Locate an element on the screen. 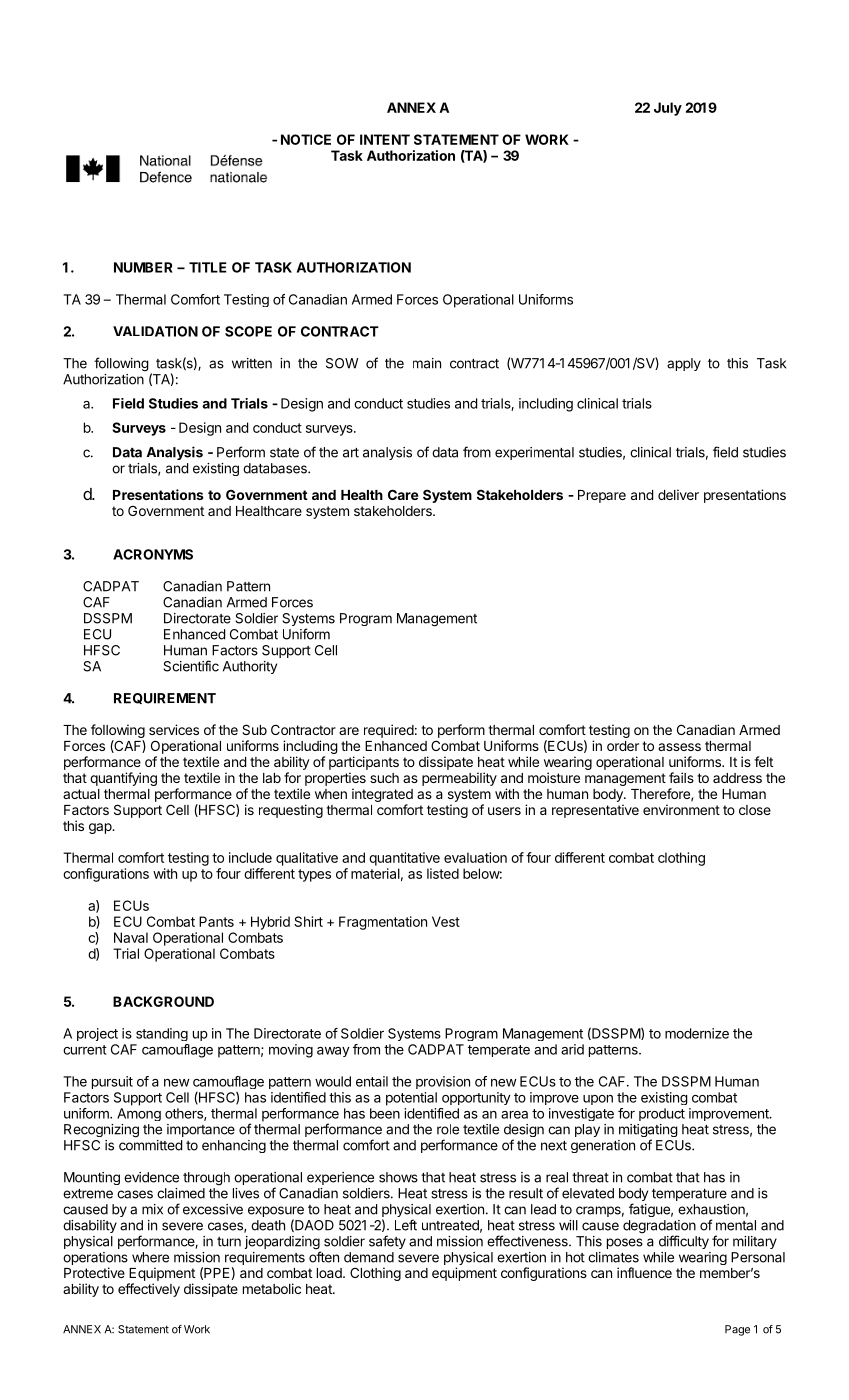  INTENT is located at coordinates (385, 139).
